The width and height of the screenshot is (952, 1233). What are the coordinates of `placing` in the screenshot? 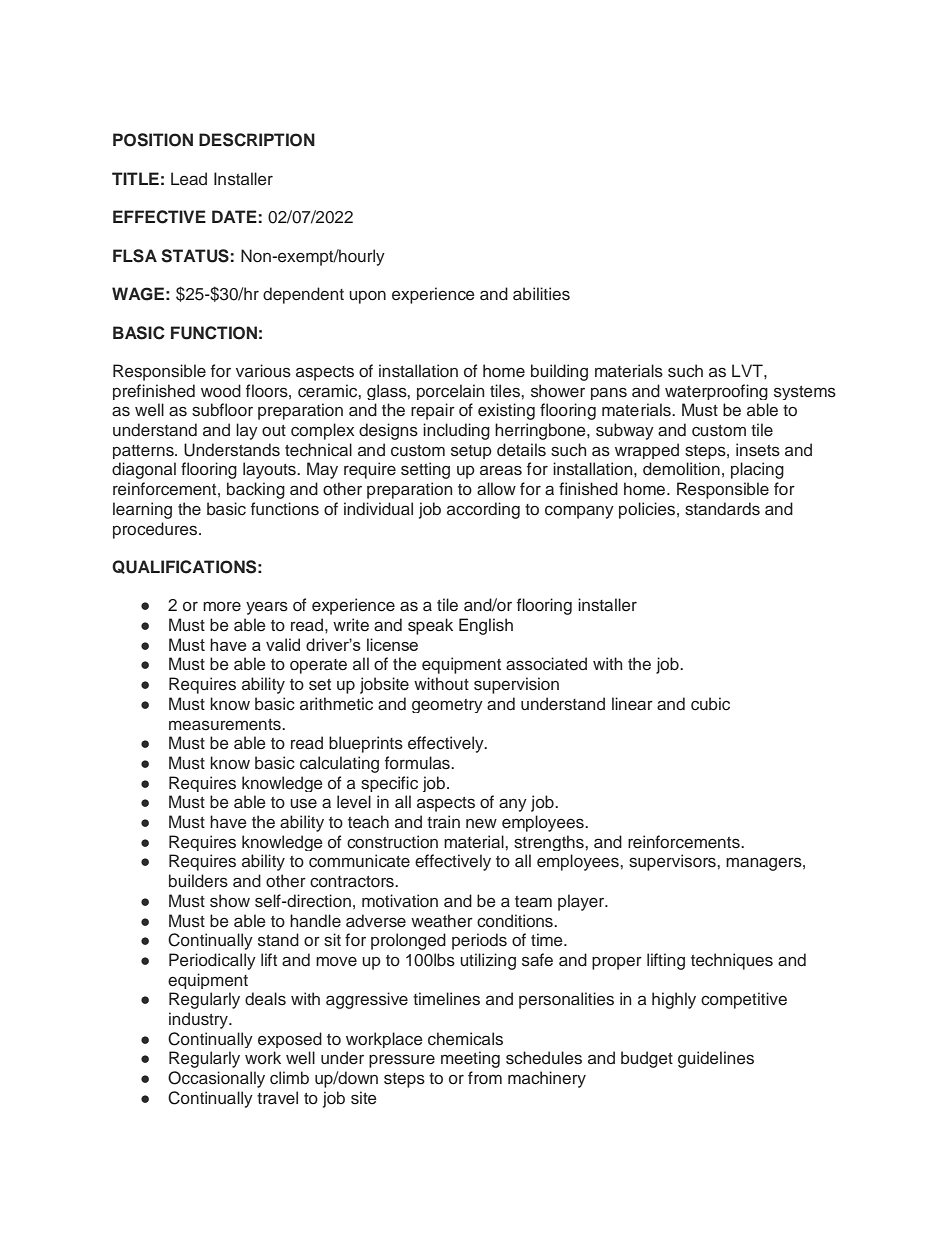 It's located at (757, 470).
